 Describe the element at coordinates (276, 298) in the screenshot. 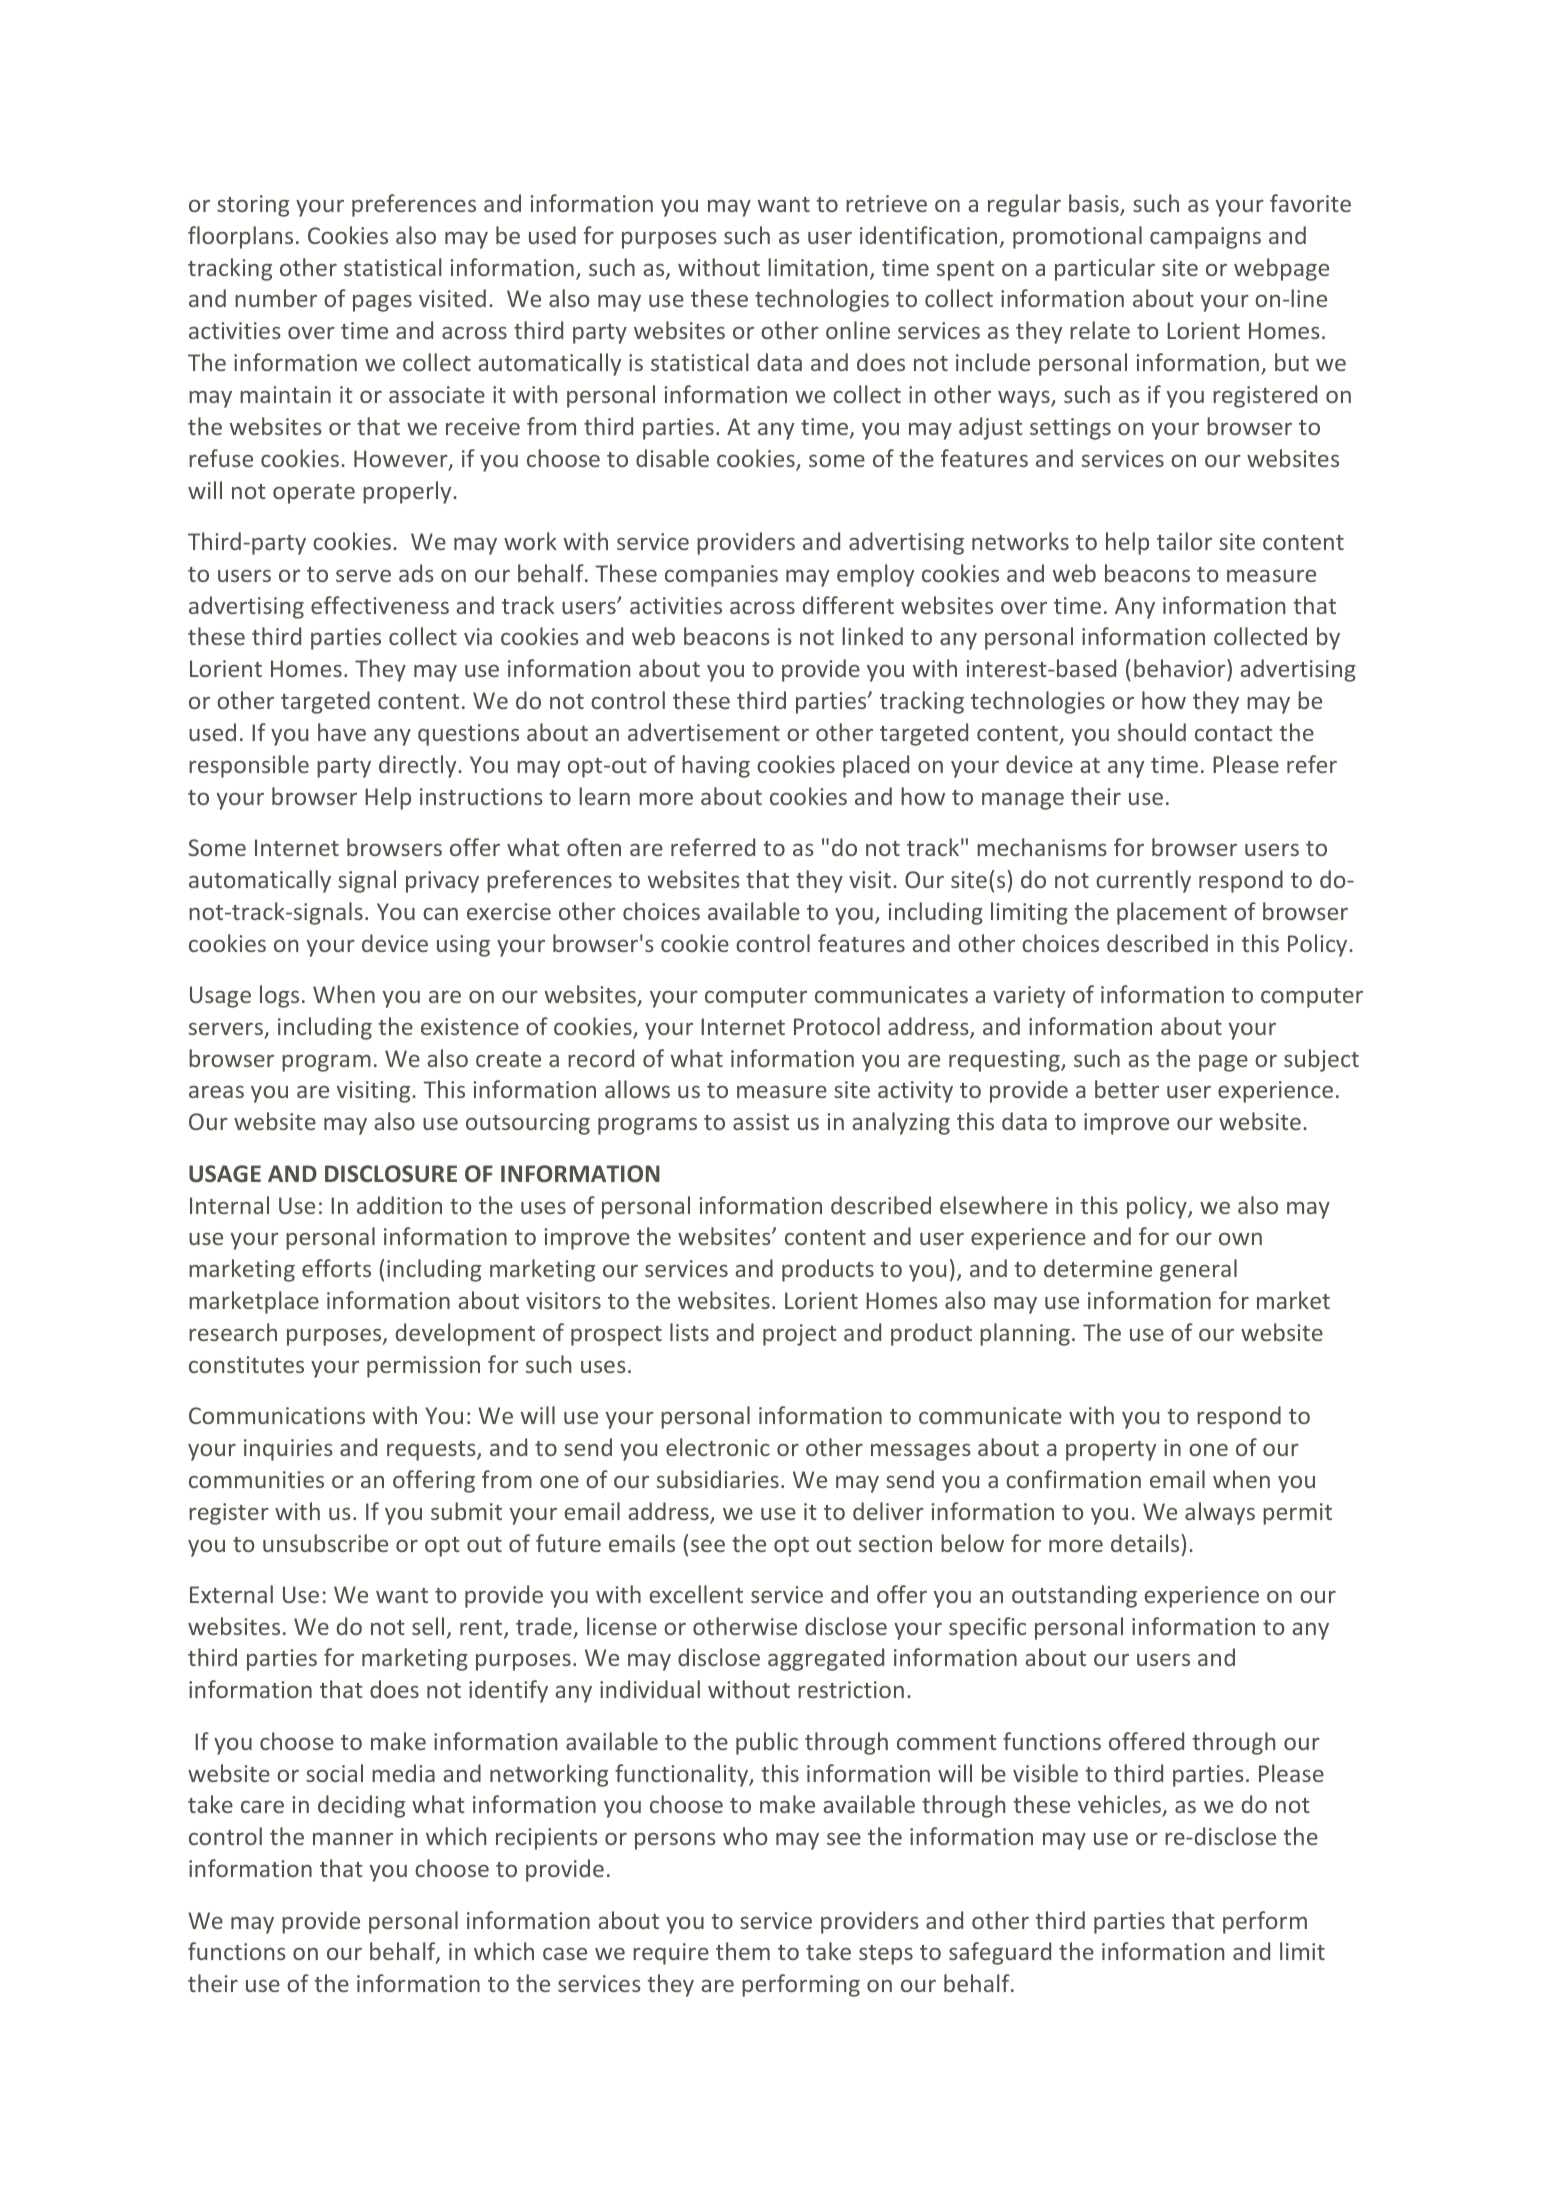

I see `number` at that location.
